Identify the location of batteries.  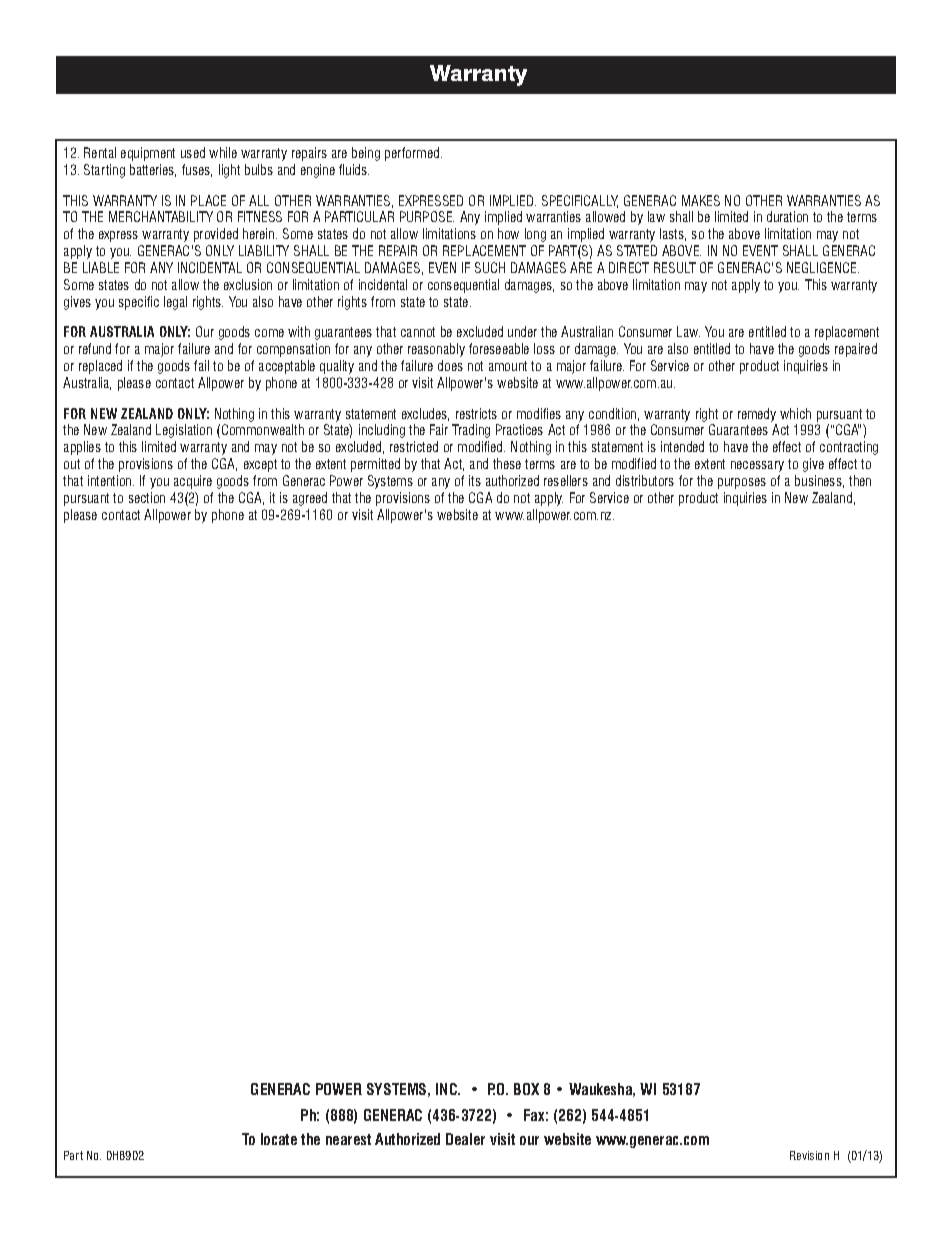
(153, 170).
